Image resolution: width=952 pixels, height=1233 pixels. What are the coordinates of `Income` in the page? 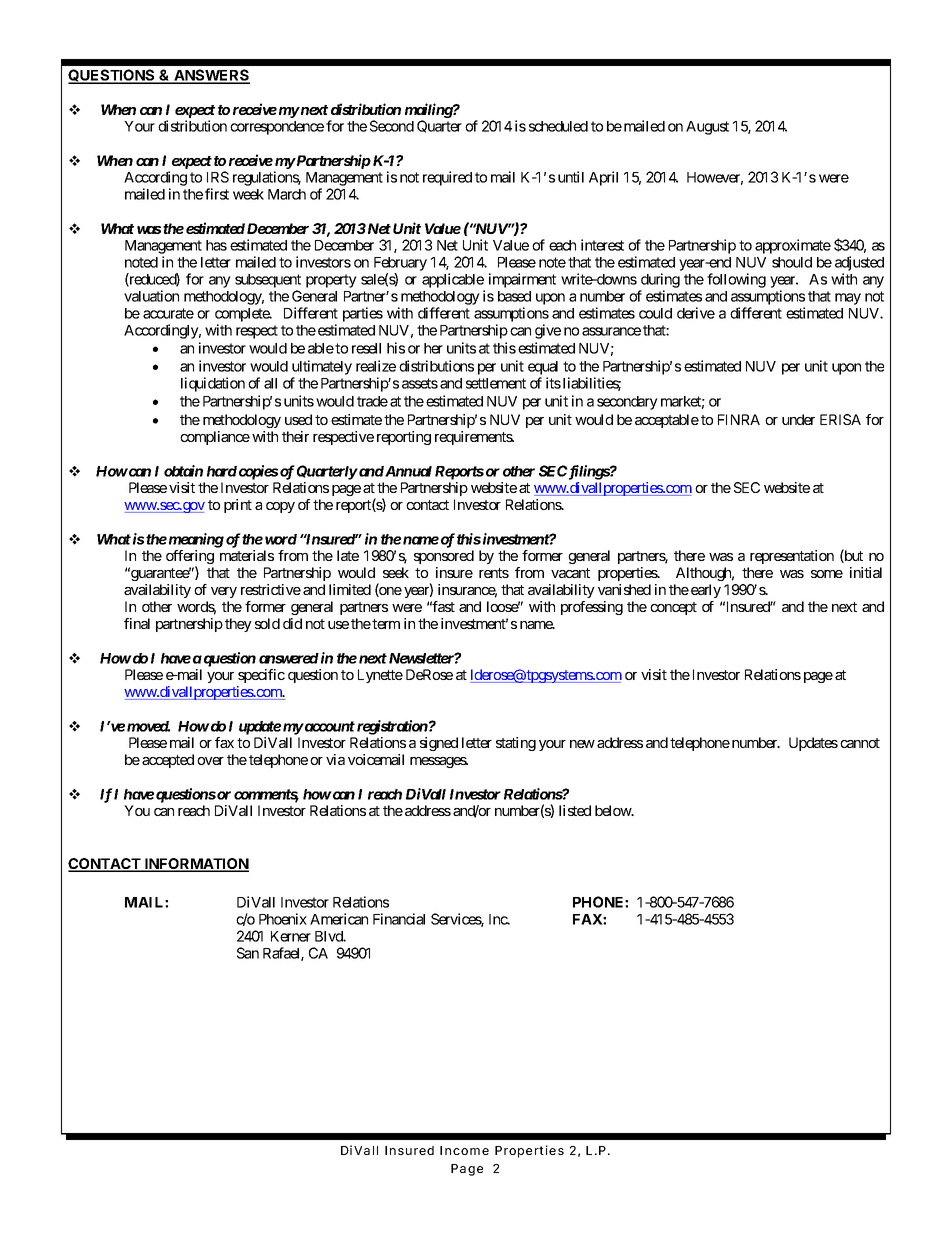 It's located at (464, 1150).
